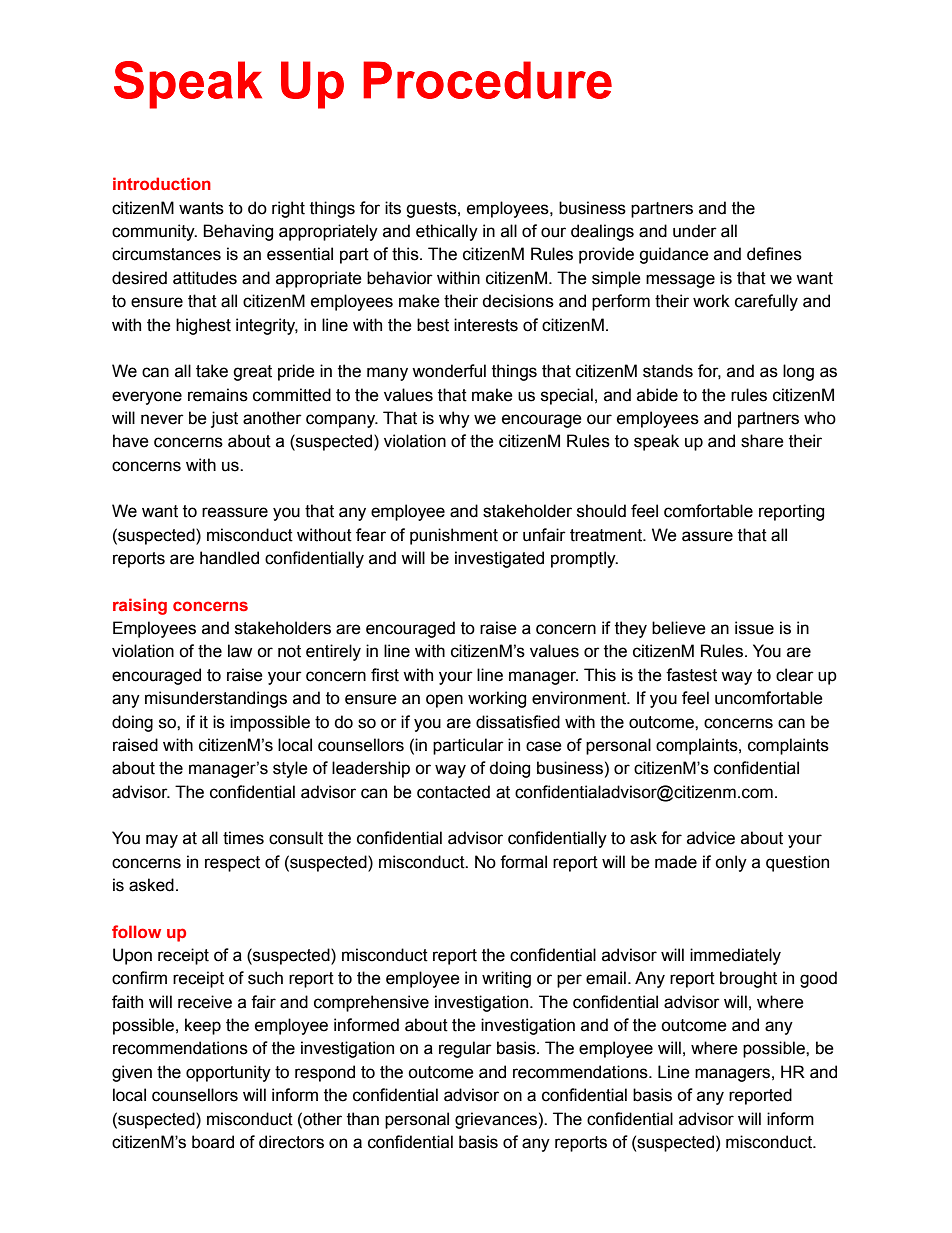 Image resolution: width=952 pixels, height=1233 pixels. Describe the element at coordinates (224, 419) in the image. I see `just` at that location.
